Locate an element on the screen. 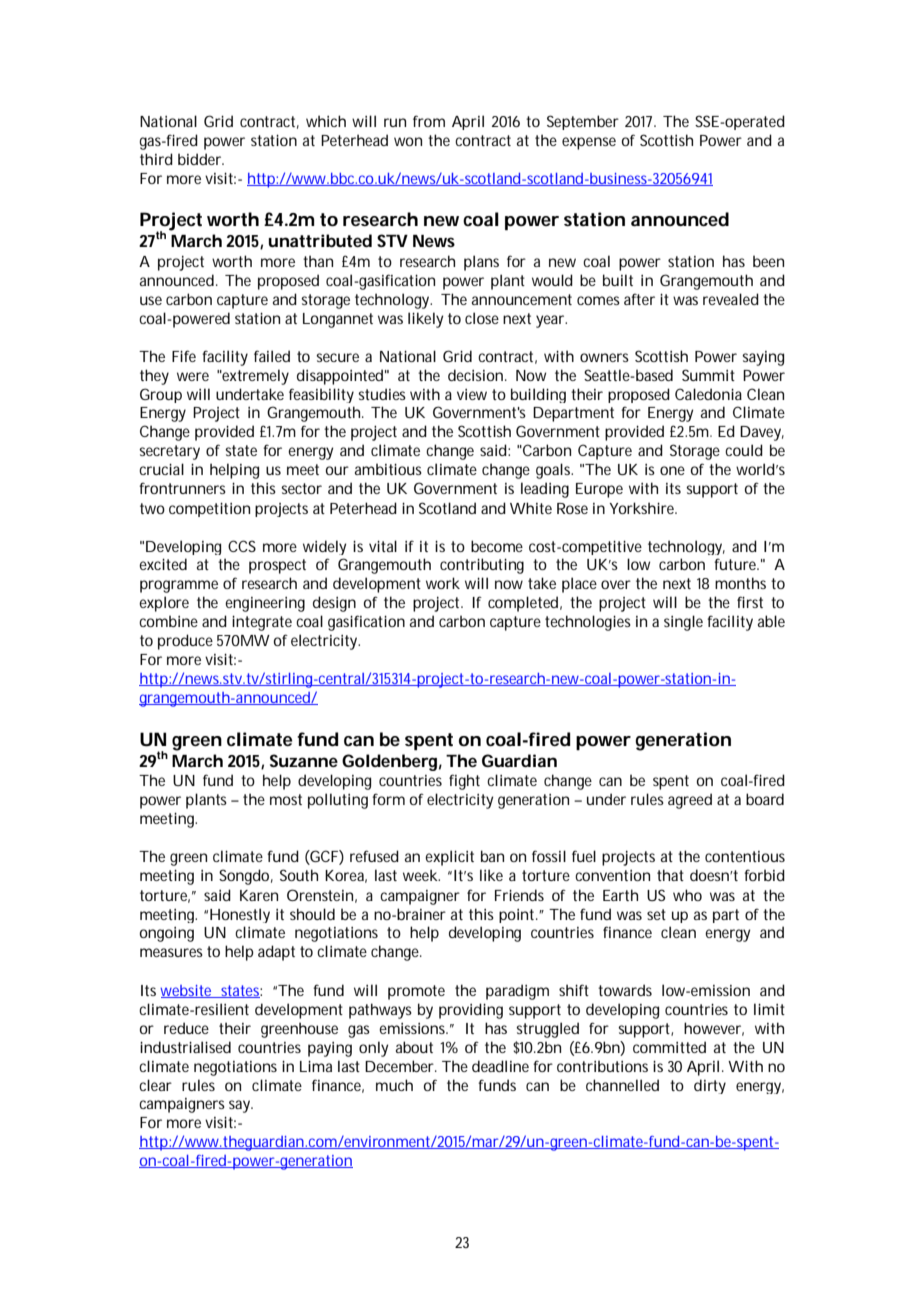 This screenshot has height=1308, width=924. deadline is located at coordinates (500, 1066).
